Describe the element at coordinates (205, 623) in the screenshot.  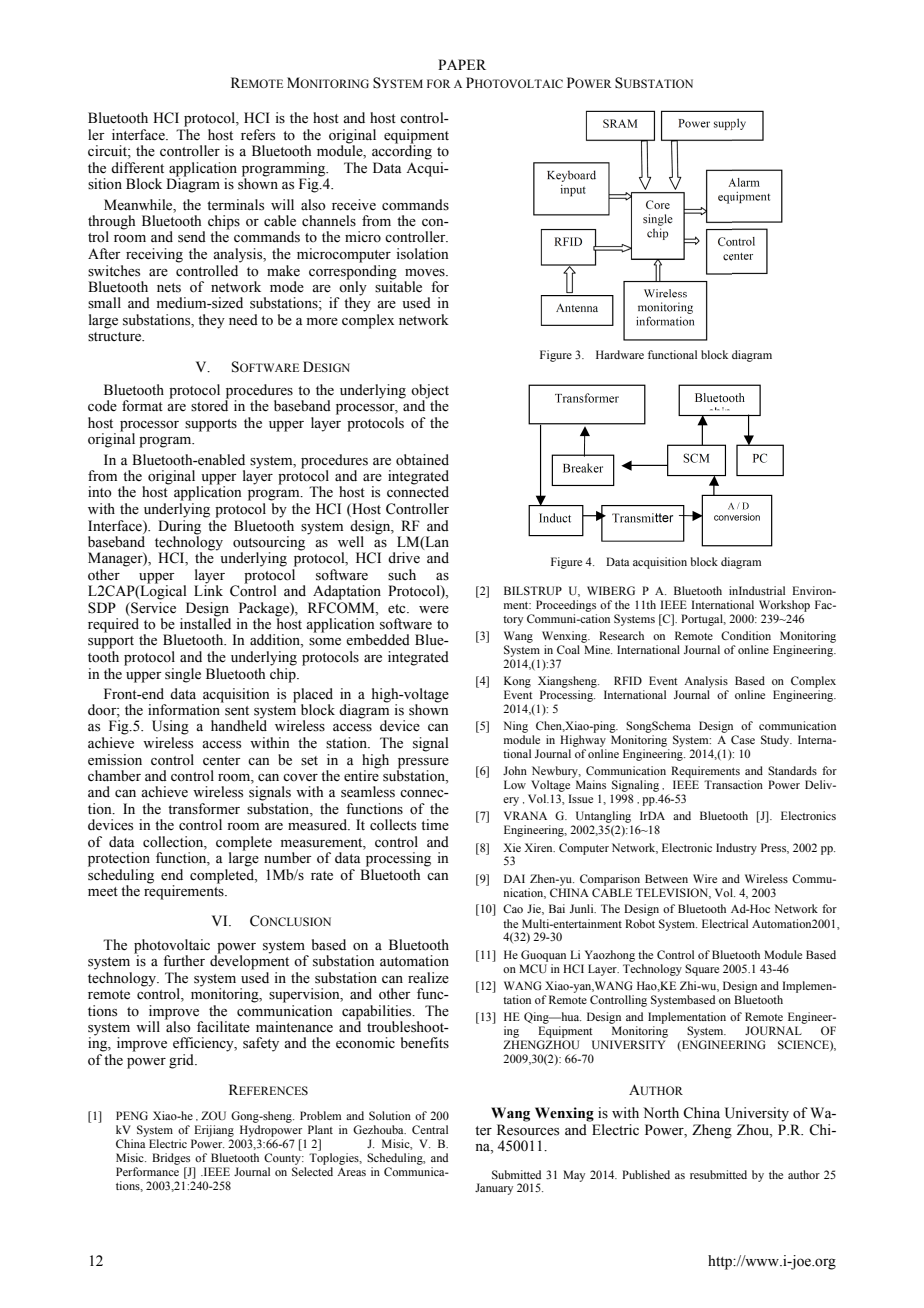
I see `installed` at that location.
